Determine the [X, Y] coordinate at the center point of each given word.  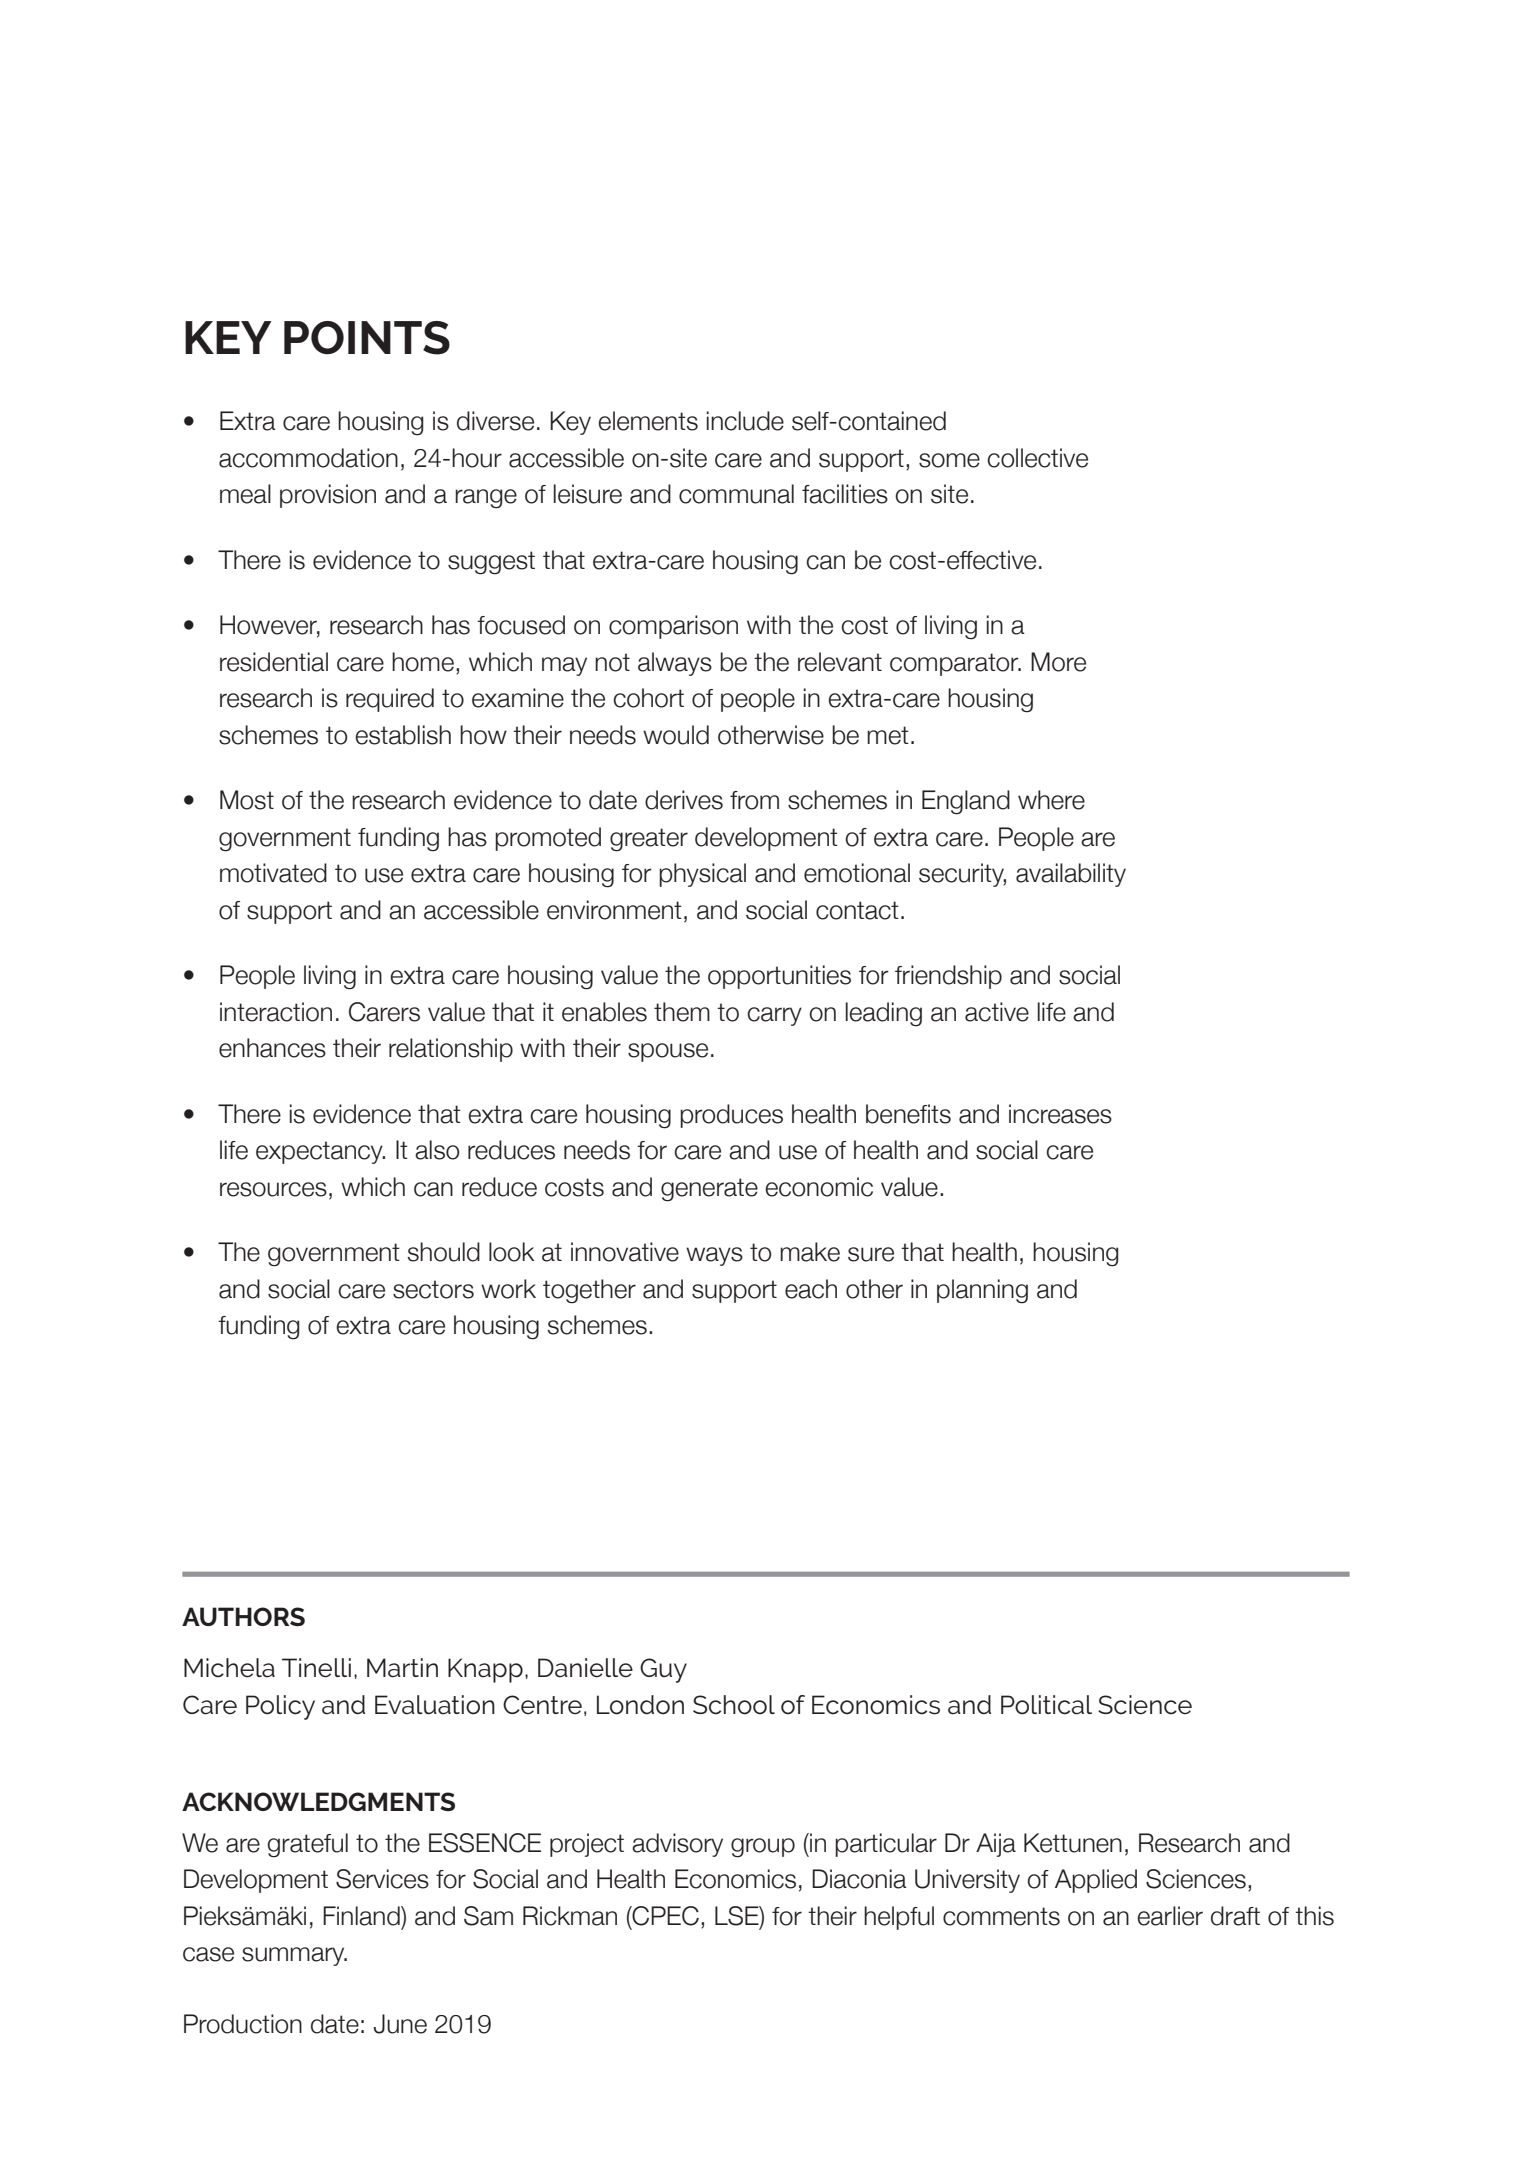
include [745, 421]
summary [294, 1956]
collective [1037, 458]
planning [982, 1291]
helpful [899, 1918]
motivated [273, 873]
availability [1071, 875]
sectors [433, 1289]
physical [702, 875]
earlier [1170, 1916]
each [811, 1289]
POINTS [367, 338]
